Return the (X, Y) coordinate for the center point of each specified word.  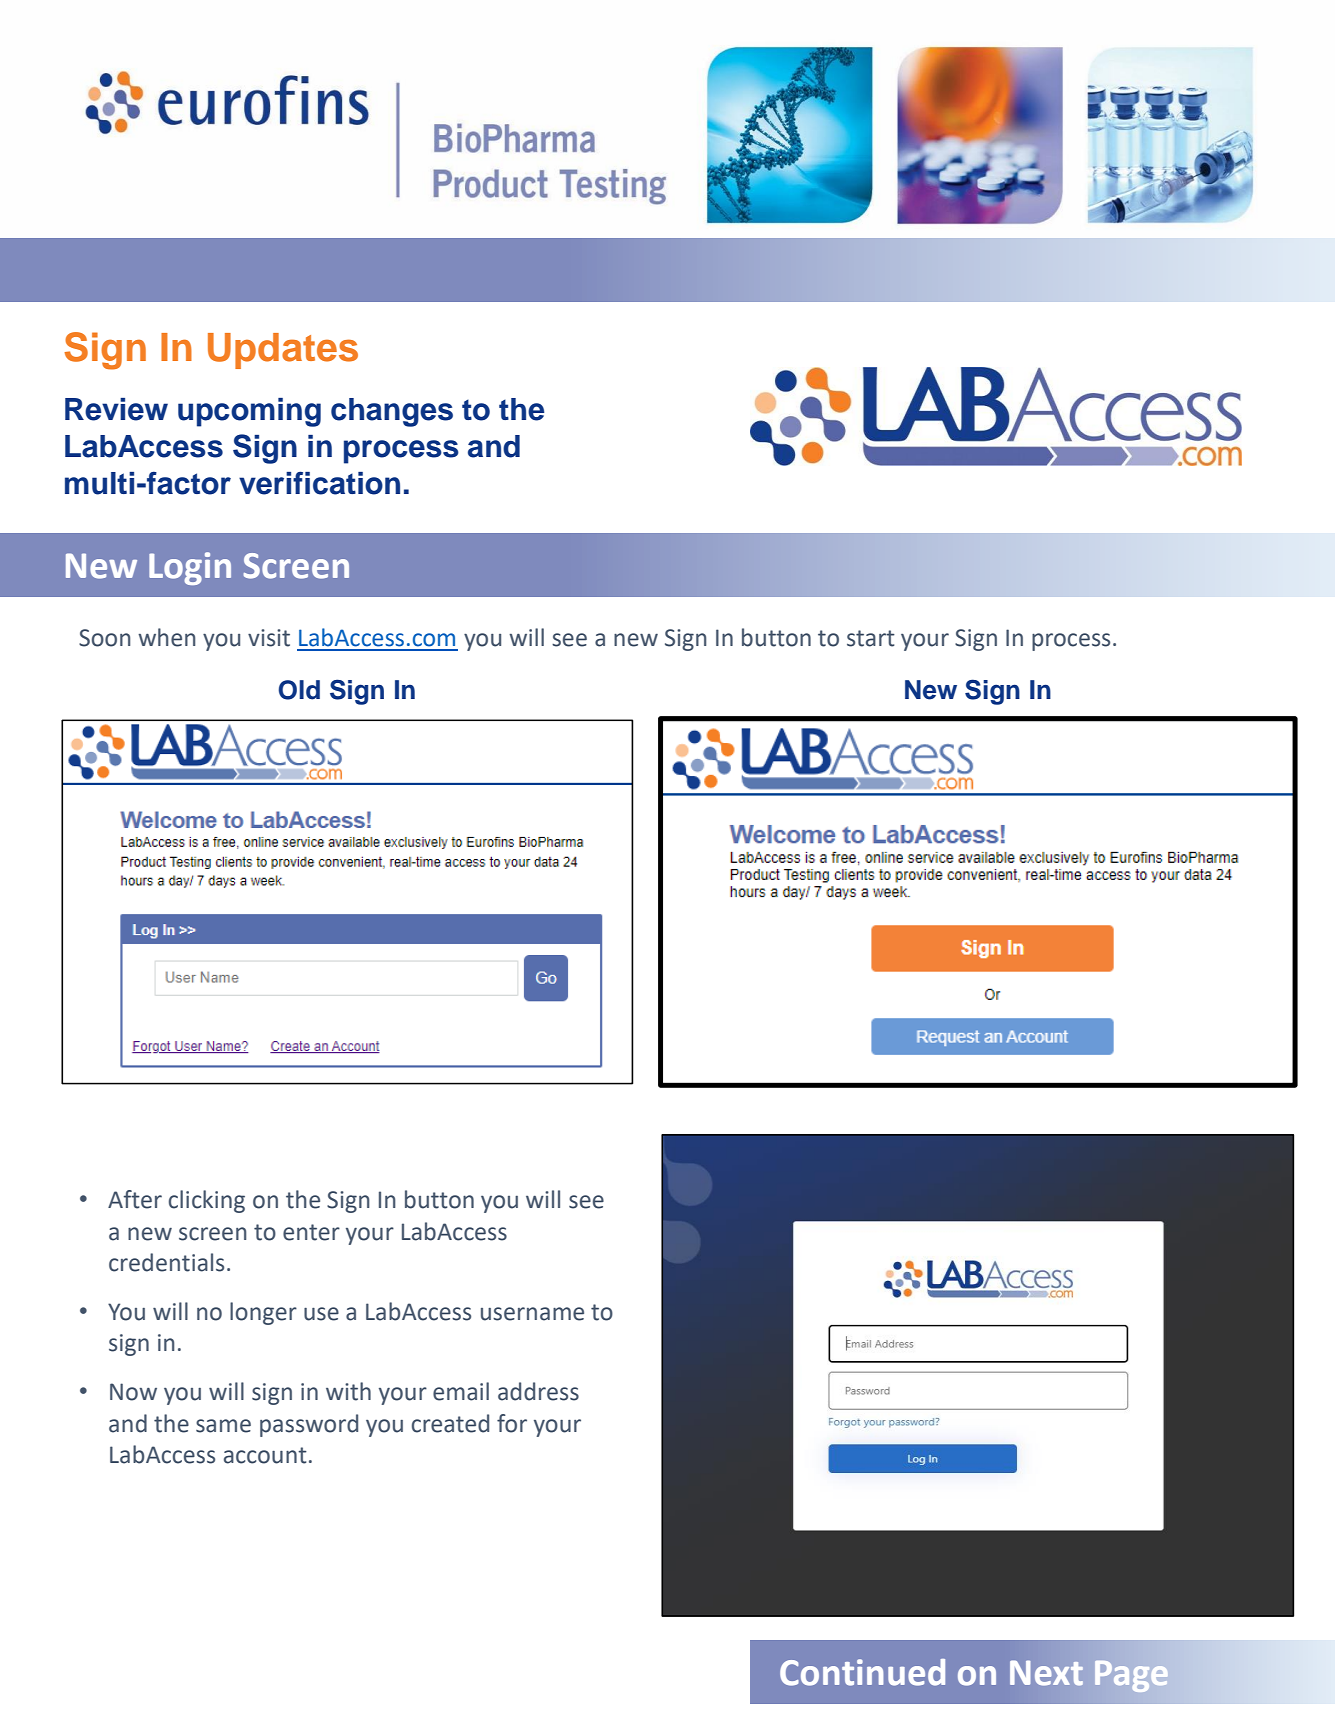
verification (319, 483)
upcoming (249, 412)
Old (299, 690)
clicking (207, 1201)
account (265, 1455)
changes (392, 412)
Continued (862, 1672)
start (871, 638)
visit (269, 638)
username (532, 1314)
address (538, 1391)
